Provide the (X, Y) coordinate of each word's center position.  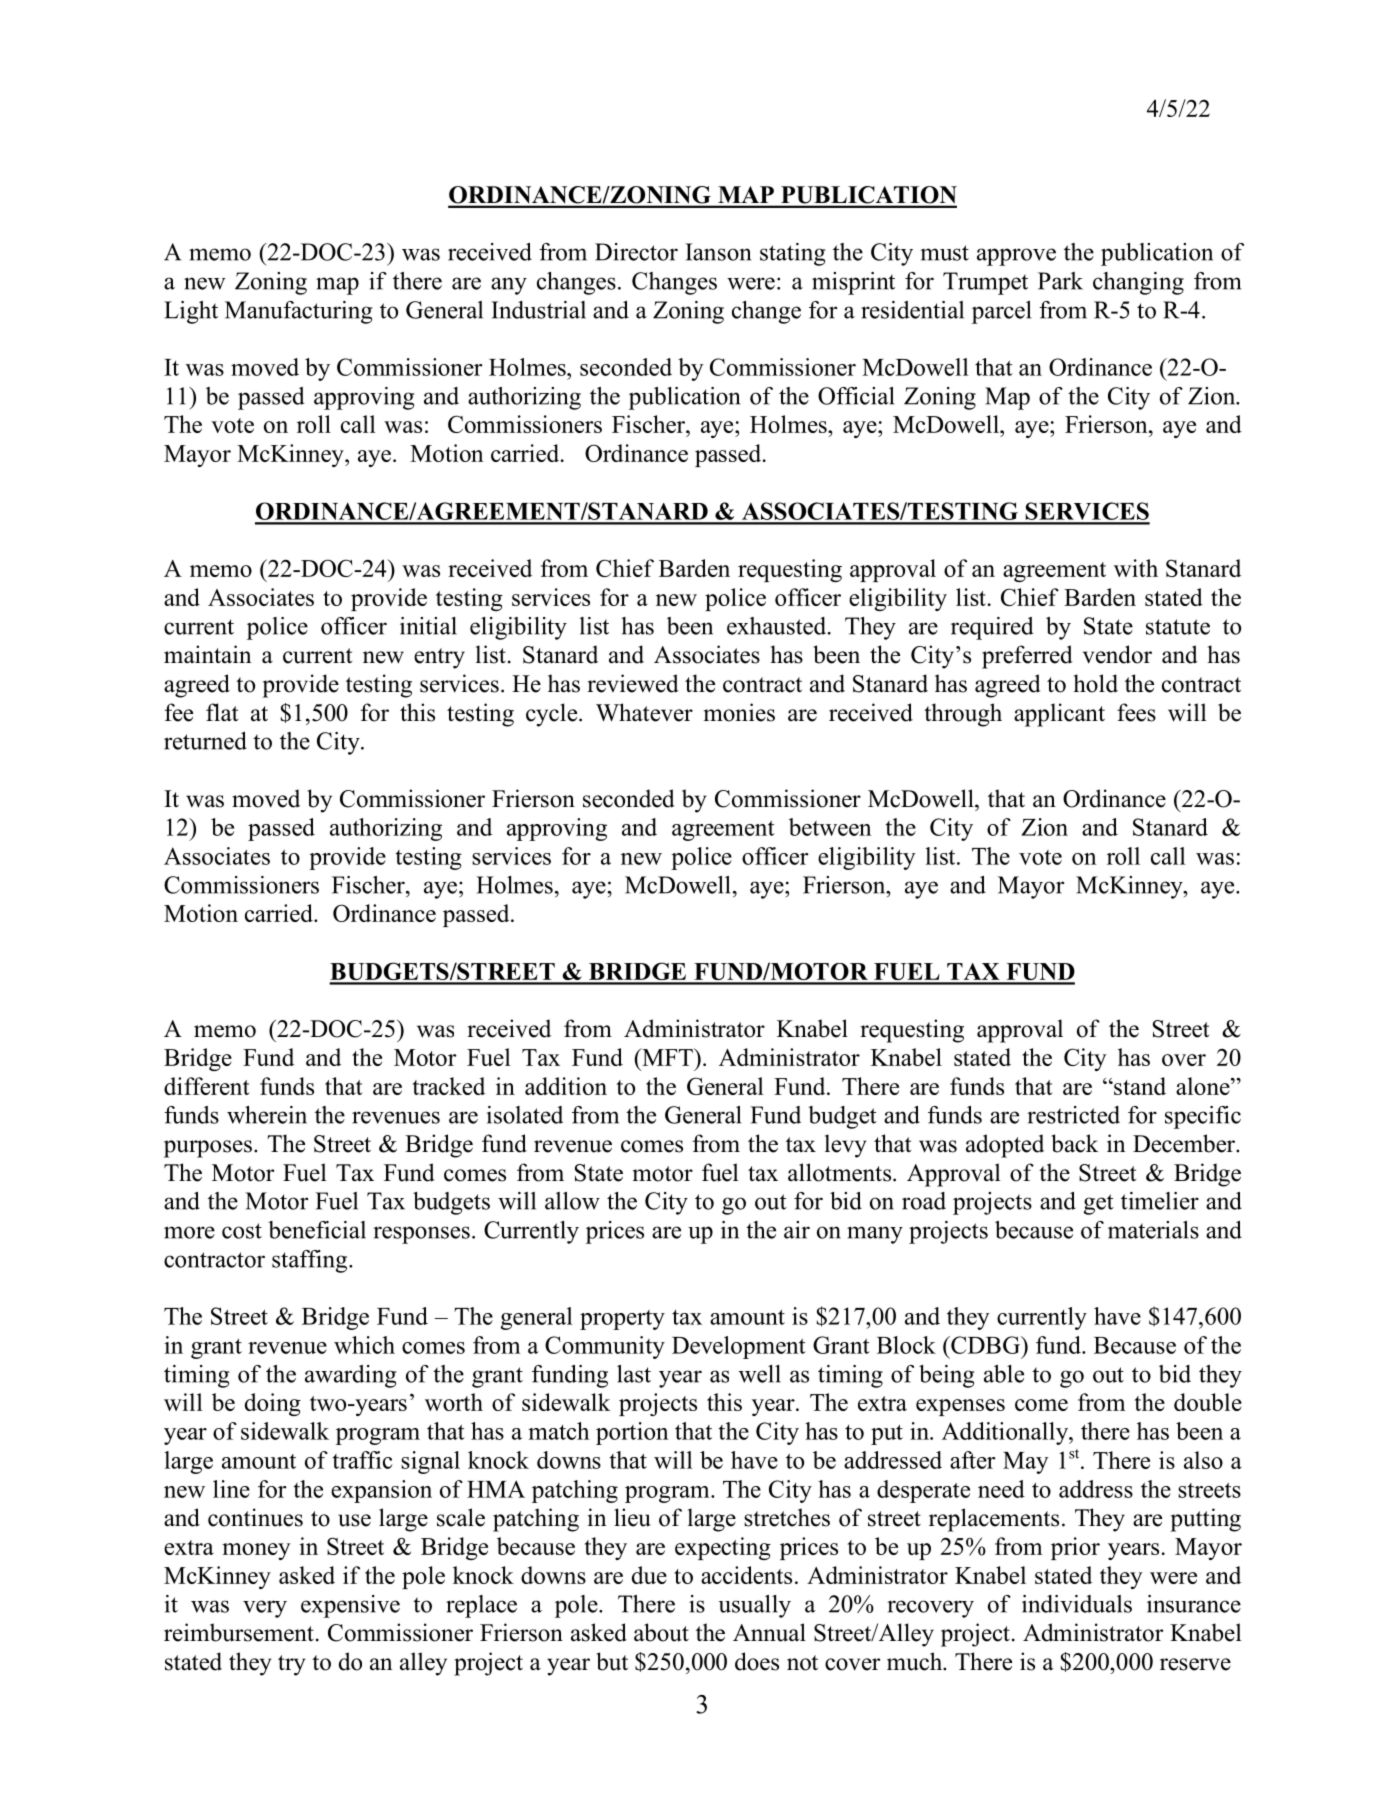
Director (636, 252)
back (1075, 1143)
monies (739, 712)
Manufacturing (298, 312)
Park (1060, 281)
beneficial (317, 1230)
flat (222, 712)
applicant (1059, 715)
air (797, 1230)
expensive (350, 1606)
